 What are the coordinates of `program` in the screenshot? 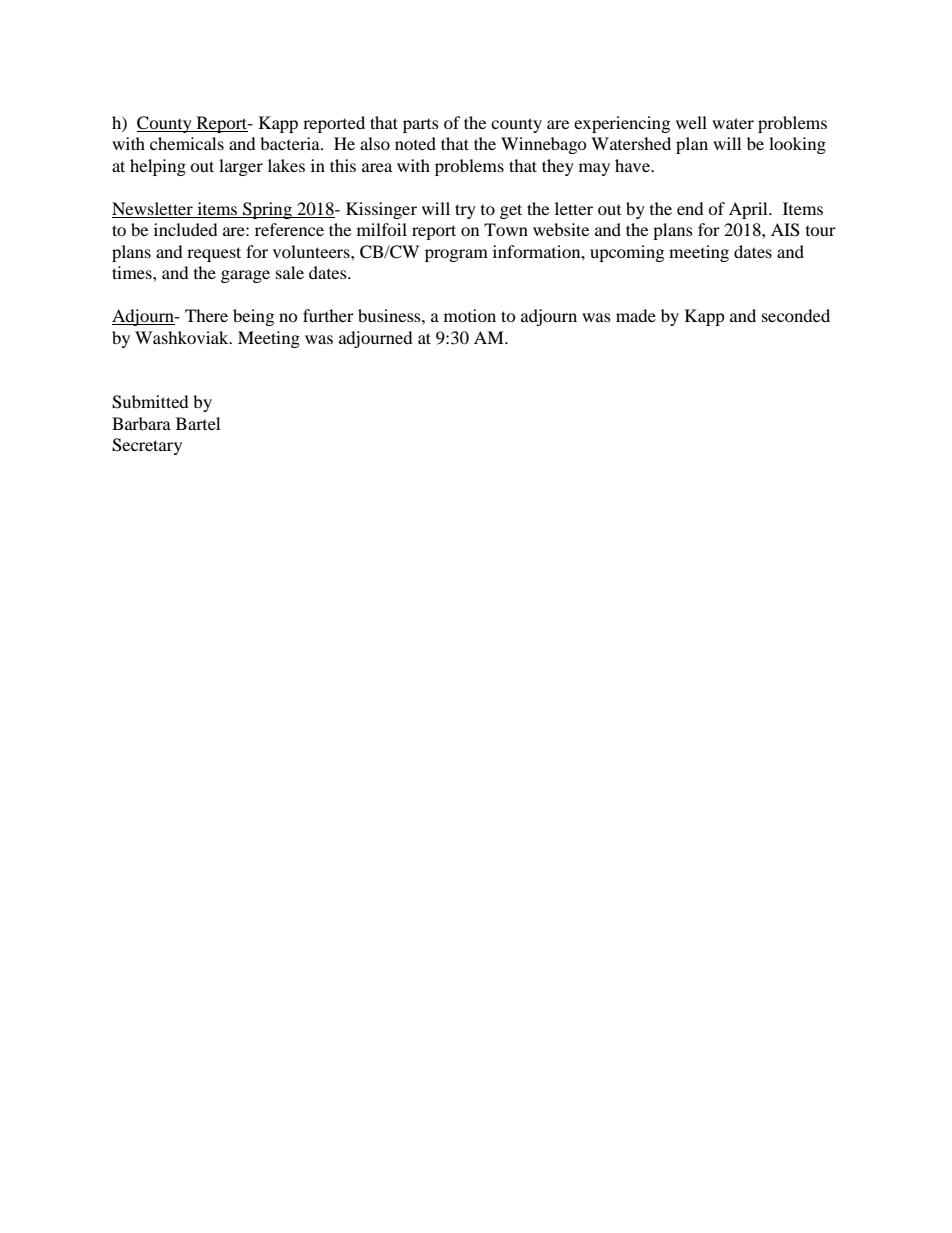 It's located at (456, 255).
